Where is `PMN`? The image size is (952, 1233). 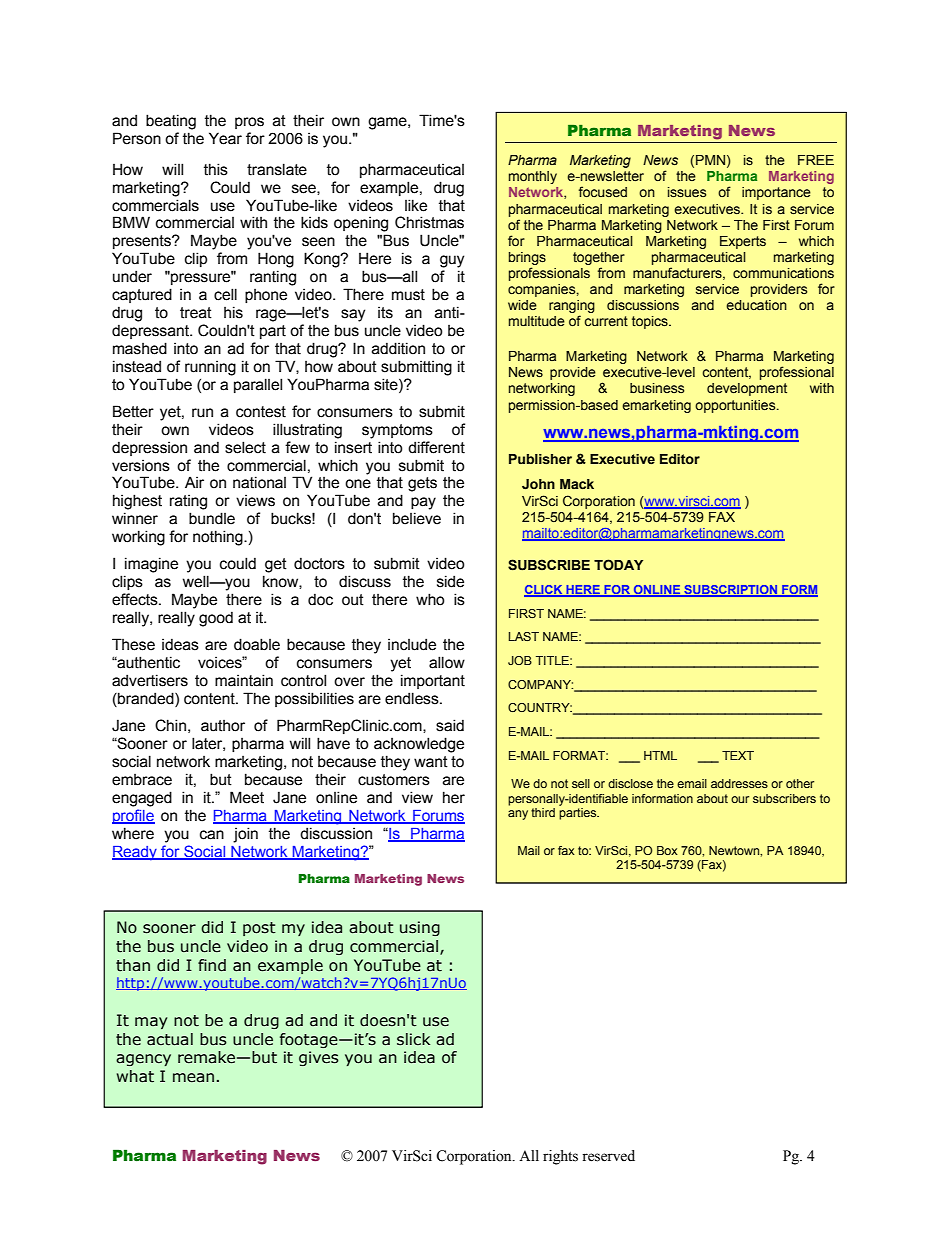
PMN is located at coordinates (710, 160).
